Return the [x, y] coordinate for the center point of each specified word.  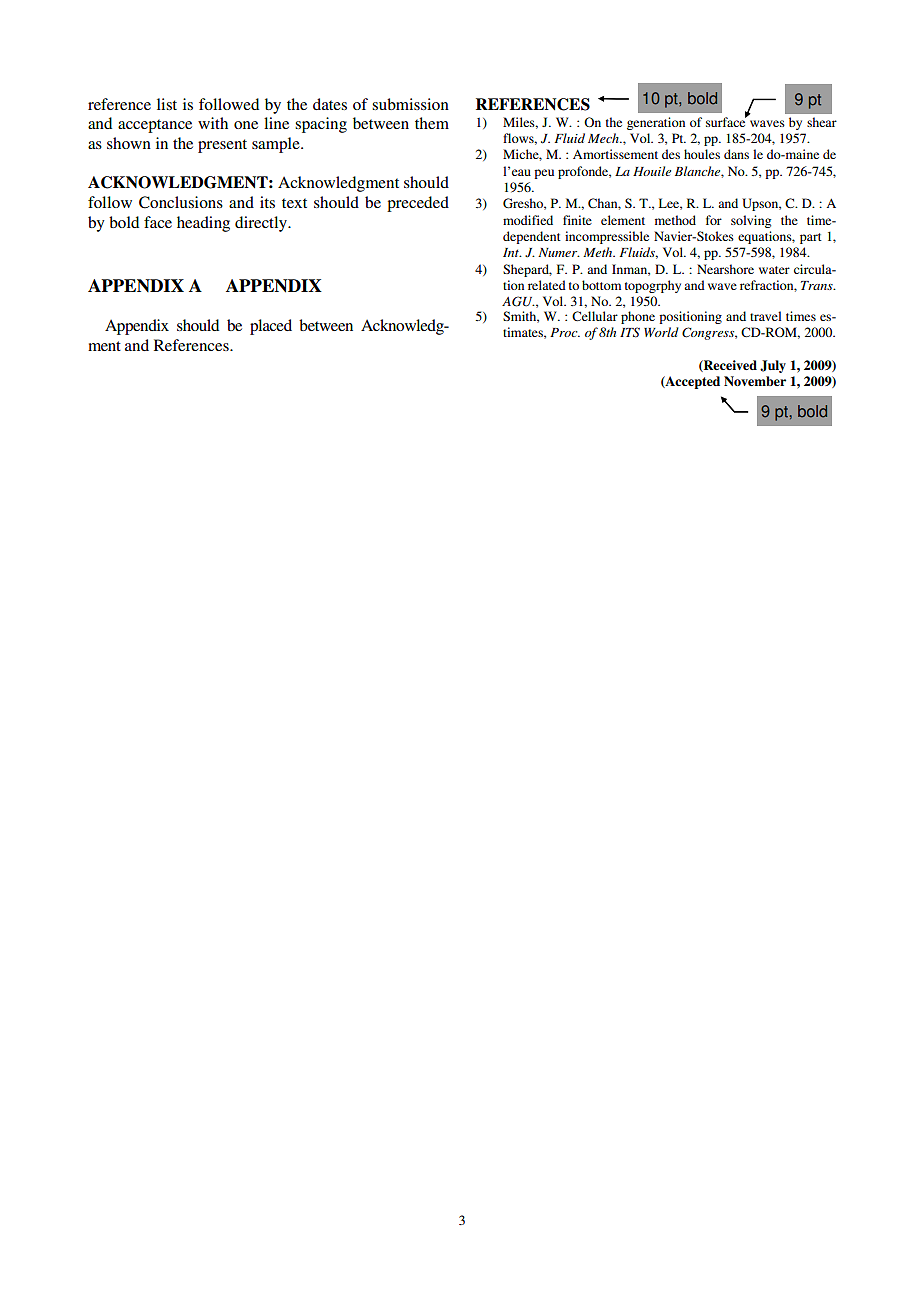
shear [822, 122]
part [811, 238]
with [213, 123]
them [432, 123]
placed [271, 327]
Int [512, 252]
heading [203, 224]
